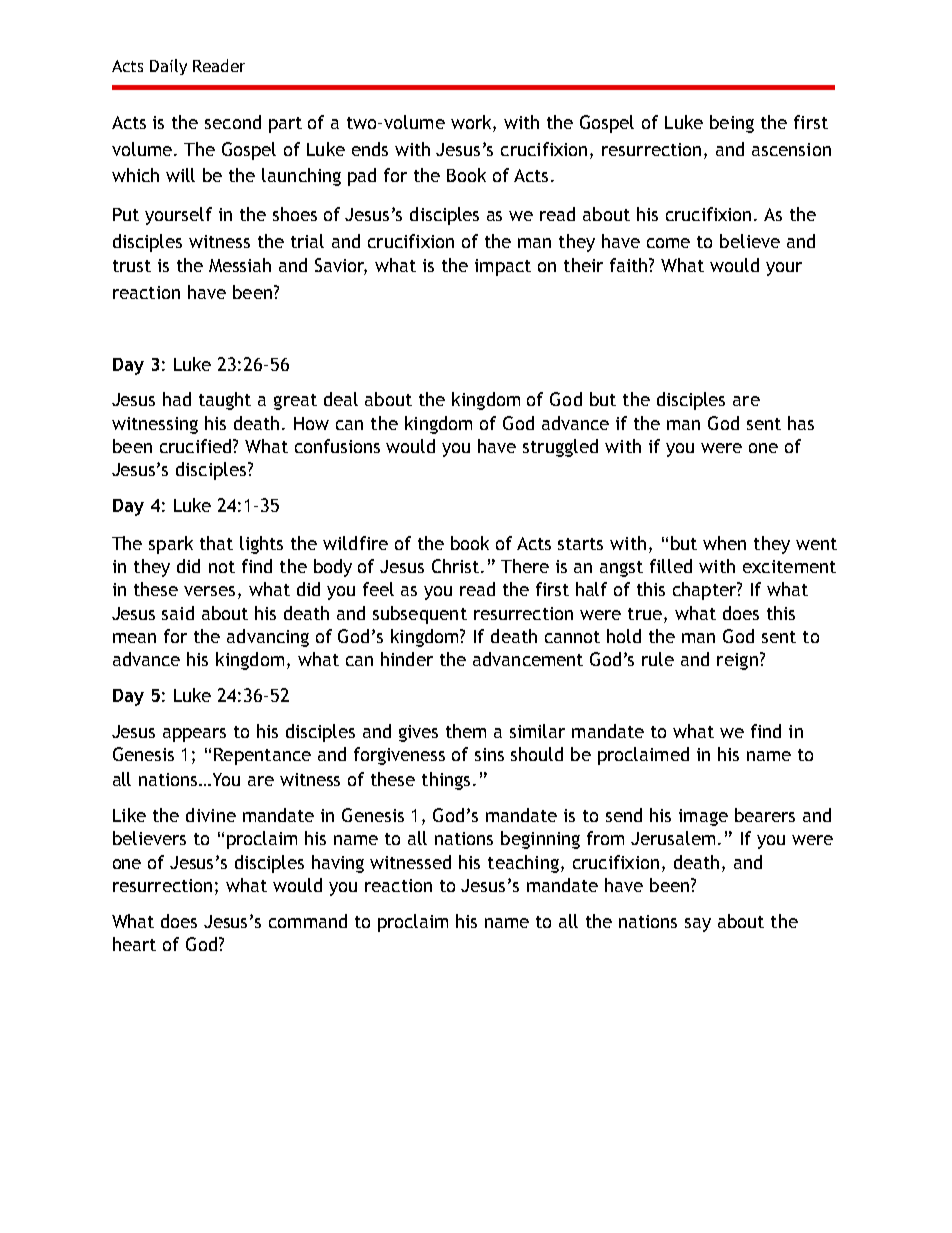 The image size is (952, 1233). What do you see at coordinates (240, 265) in the page?
I see `Messiah` at bounding box center [240, 265].
